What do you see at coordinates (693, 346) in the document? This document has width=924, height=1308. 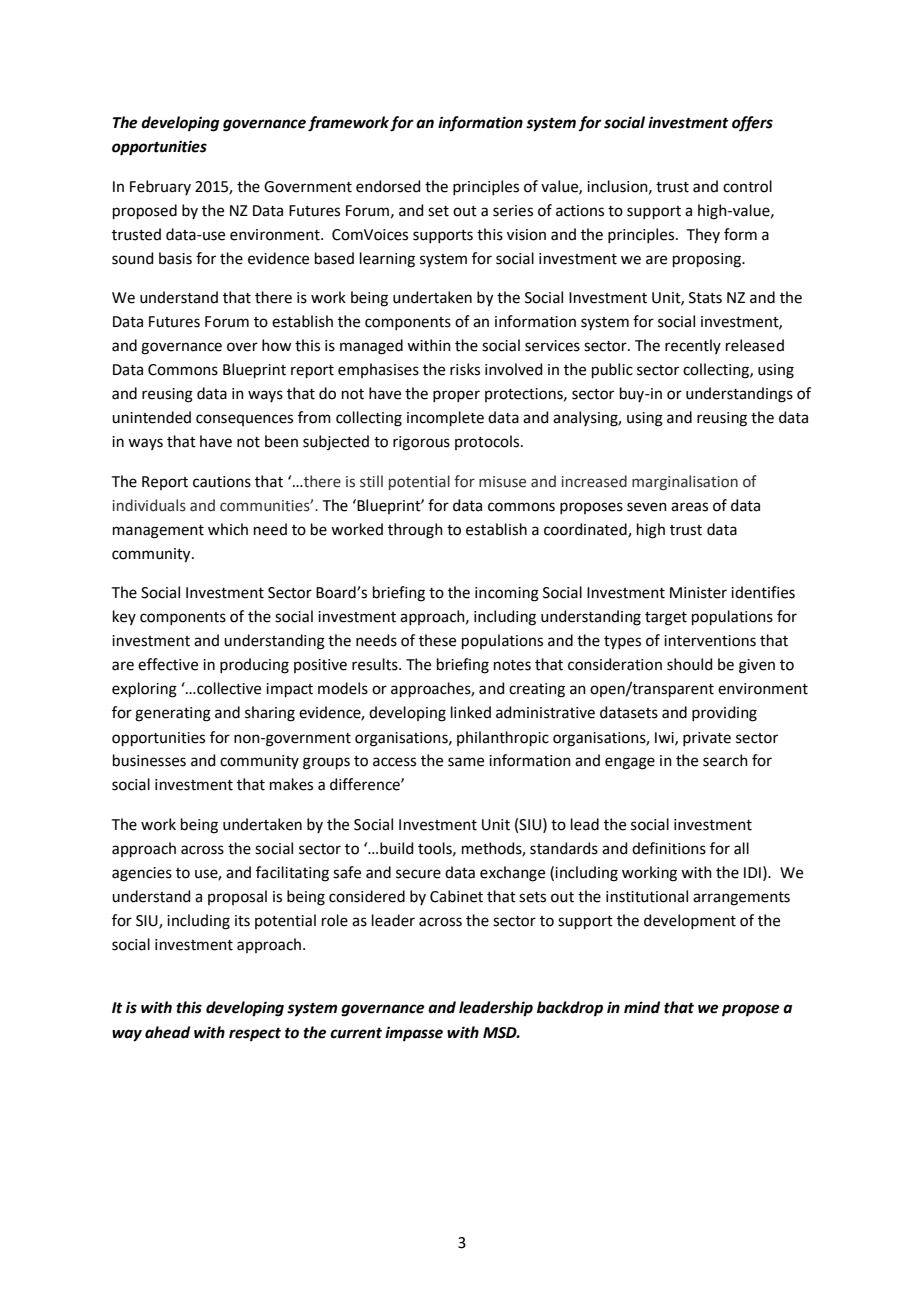 I see `recently` at bounding box center [693, 346].
